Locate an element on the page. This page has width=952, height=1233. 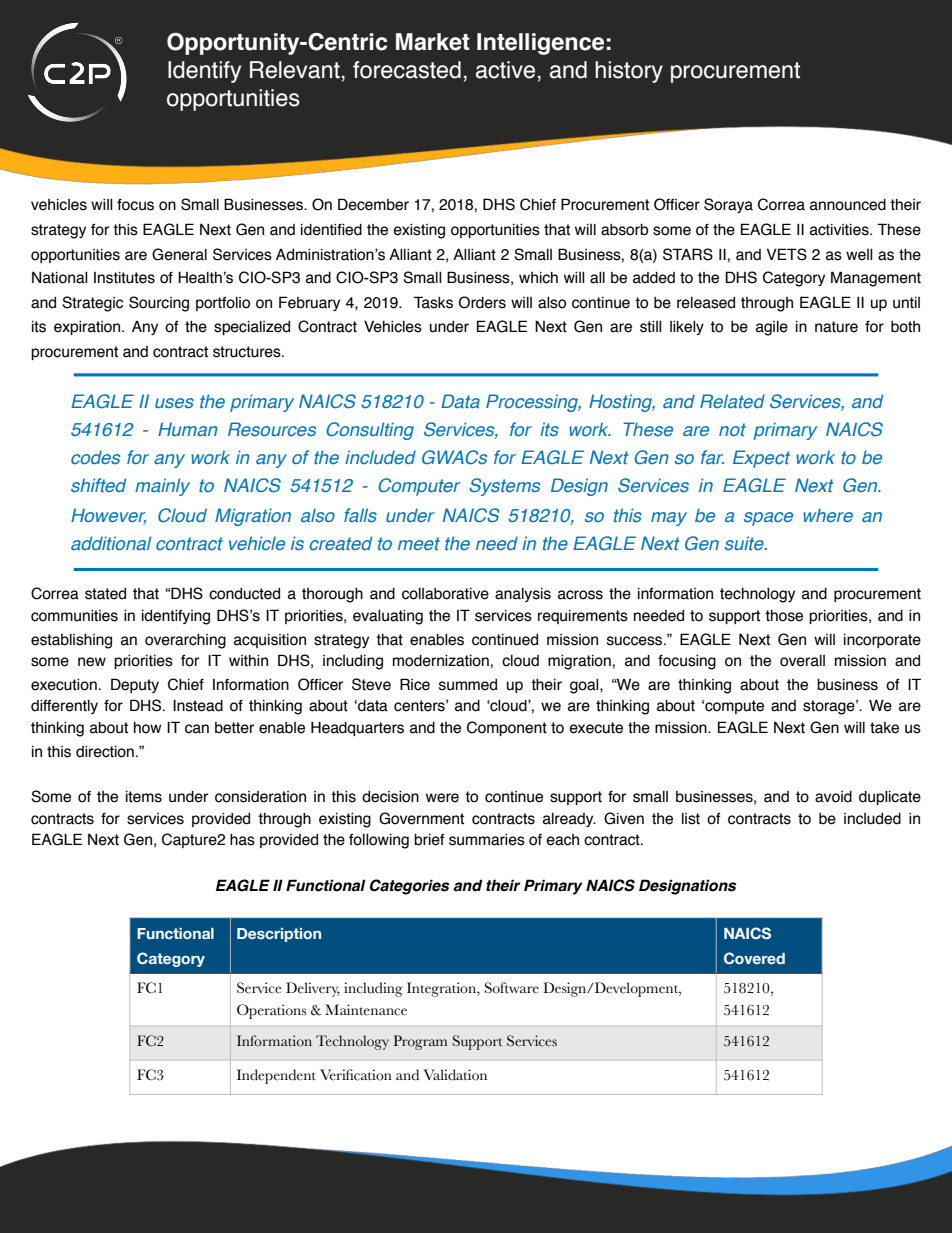
Relevant is located at coordinates (295, 70).
